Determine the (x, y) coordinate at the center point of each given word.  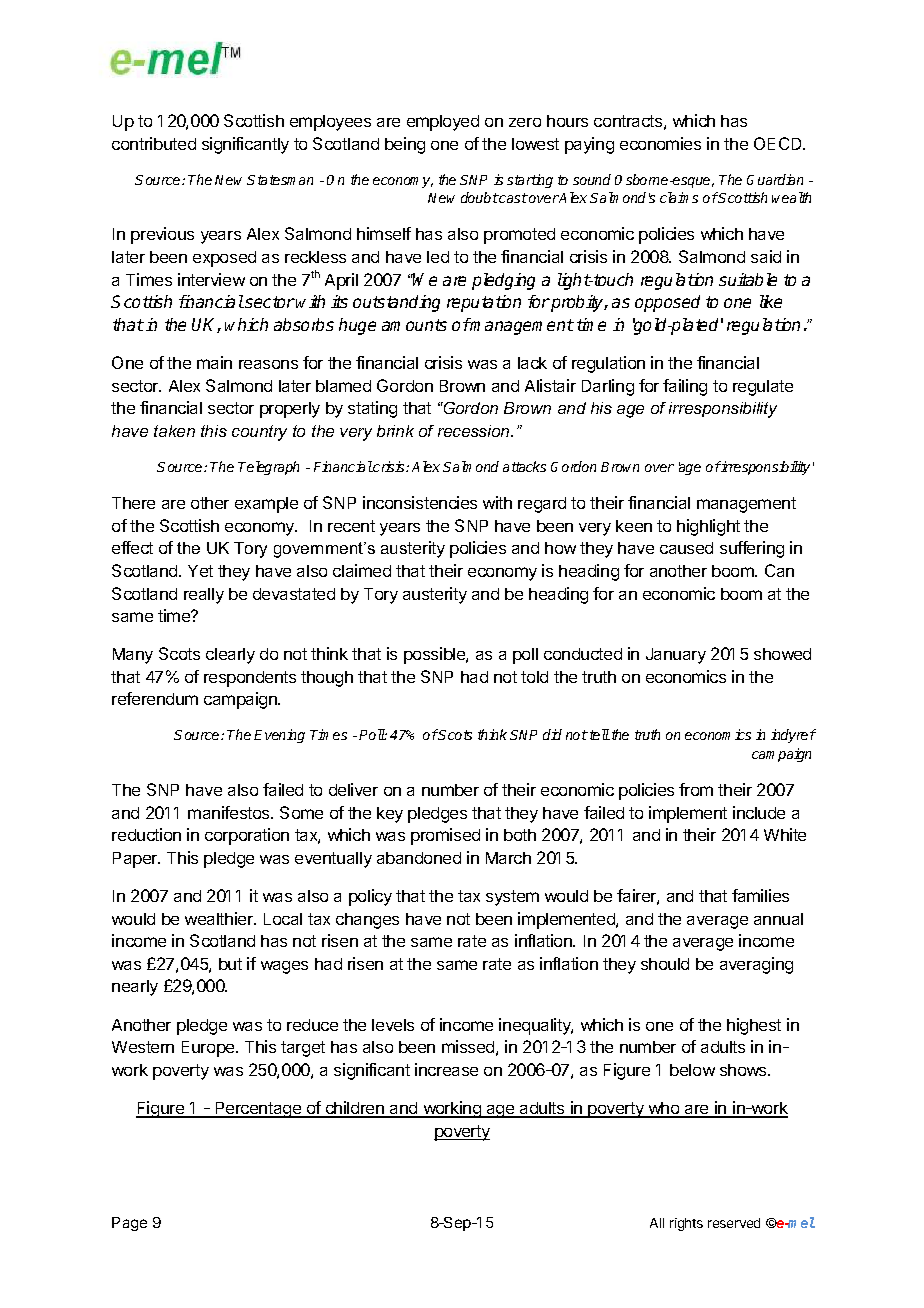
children (354, 1109)
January (676, 656)
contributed (154, 143)
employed (443, 123)
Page (129, 1224)
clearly (230, 656)
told (534, 677)
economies (660, 143)
